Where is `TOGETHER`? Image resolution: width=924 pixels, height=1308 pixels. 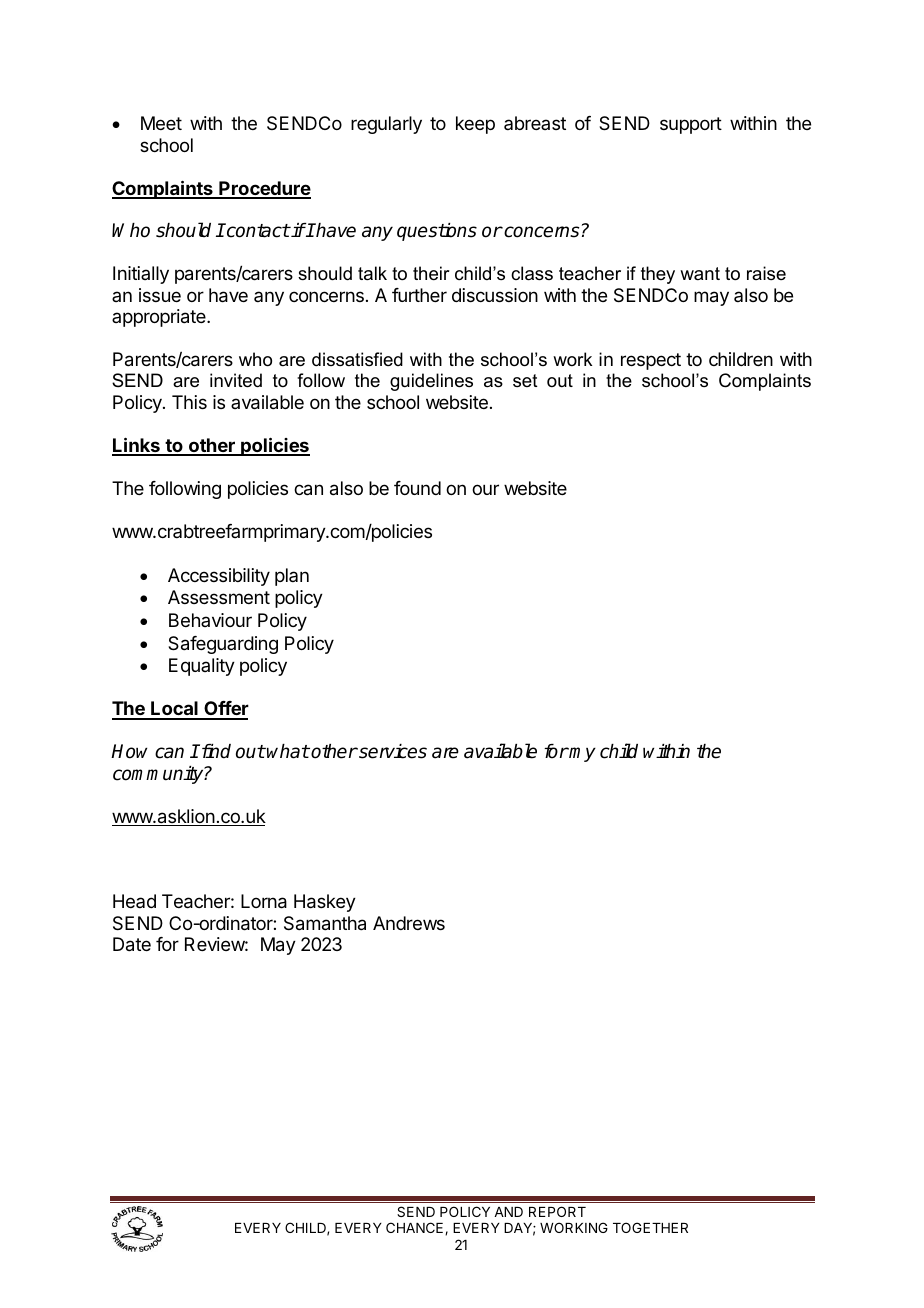 TOGETHER is located at coordinates (650, 1227).
